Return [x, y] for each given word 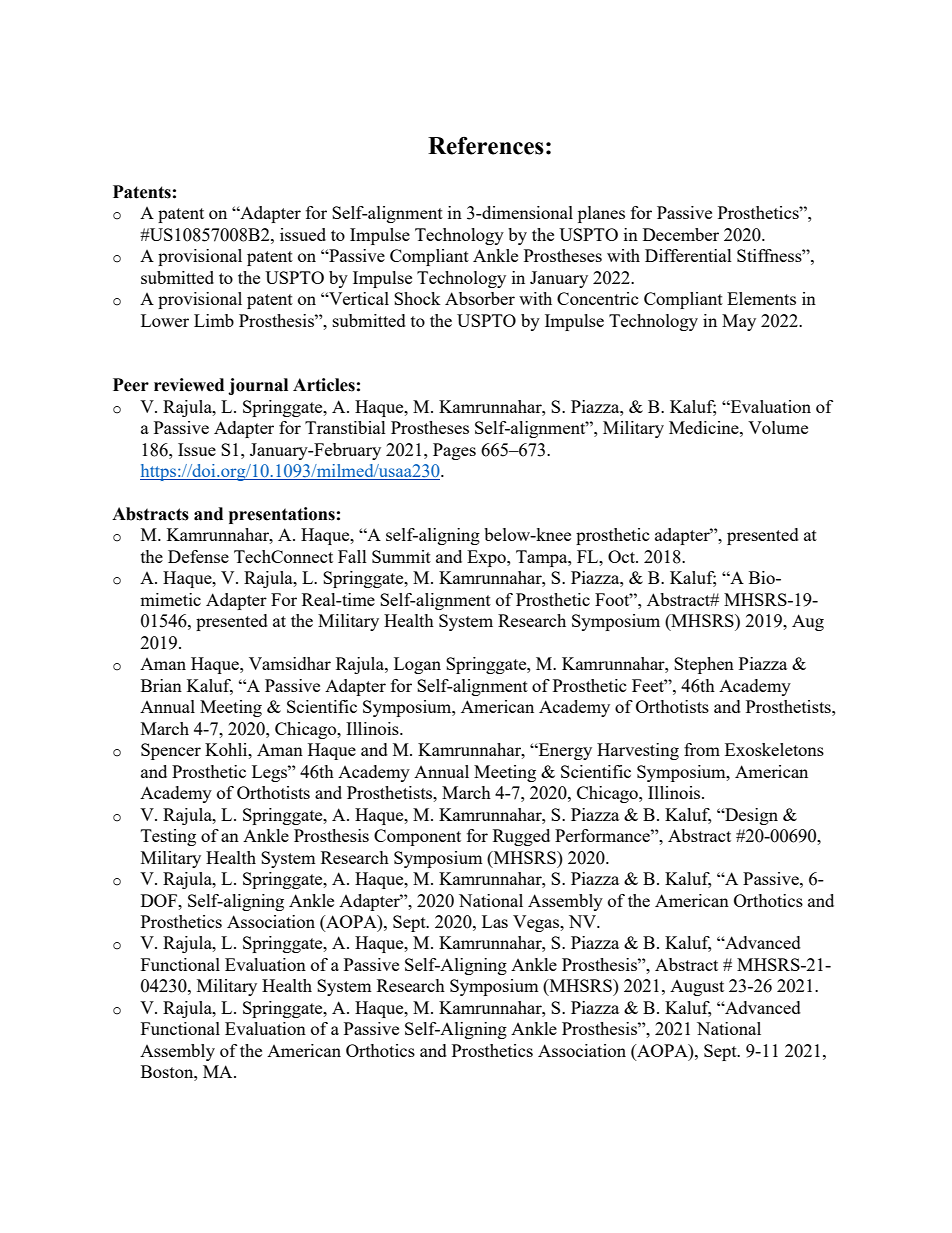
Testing [168, 837]
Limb [214, 320]
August [697, 988]
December [681, 234]
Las [495, 921]
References [486, 145]
